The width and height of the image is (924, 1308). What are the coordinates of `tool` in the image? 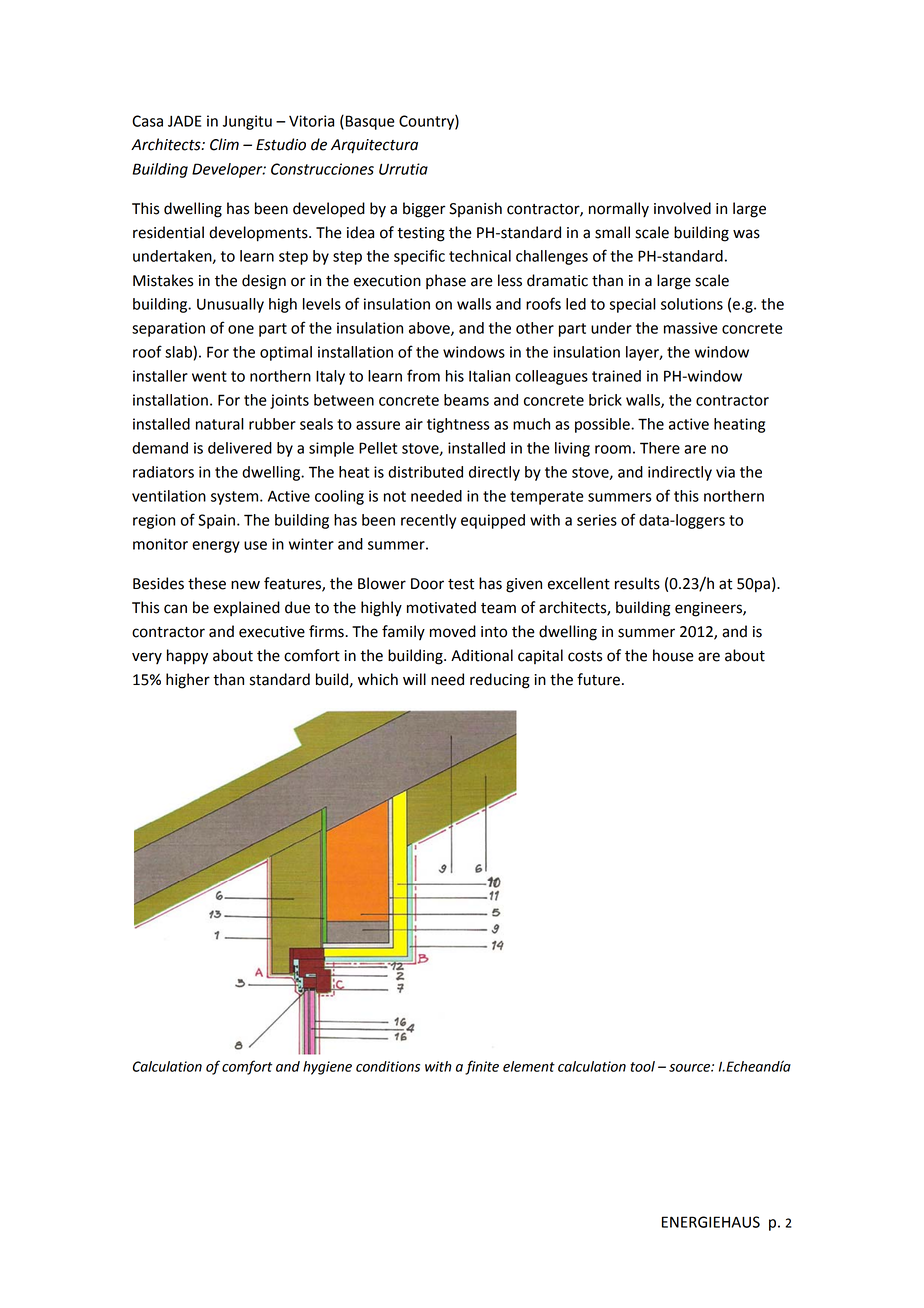 It's located at (642, 1066).
